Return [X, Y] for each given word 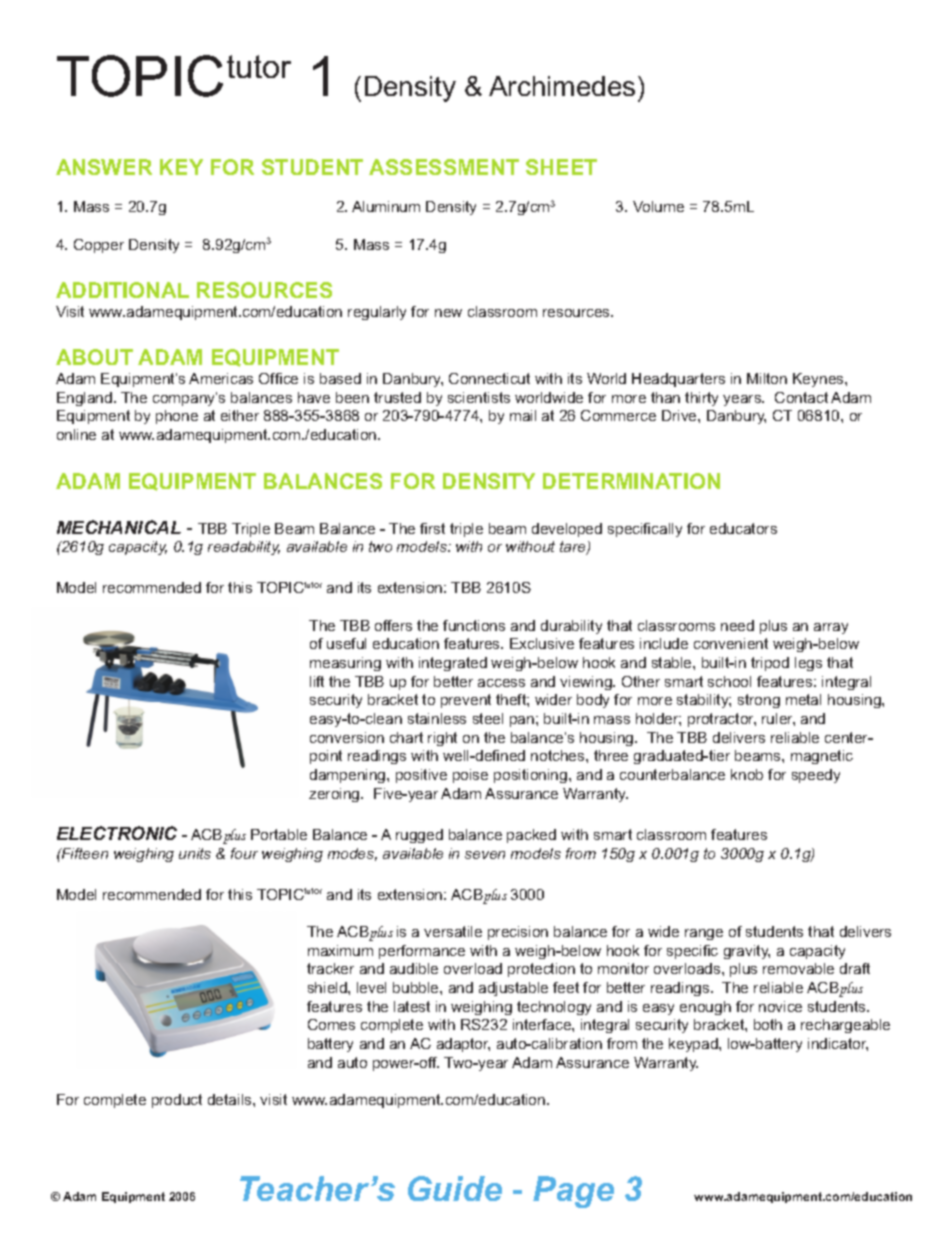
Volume [658, 206]
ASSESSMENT [444, 167]
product [177, 1101]
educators [743, 528]
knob [747, 774]
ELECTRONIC [117, 833]
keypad [694, 1045]
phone [177, 417]
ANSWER [104, 167]
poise [470, 776]
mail [523, 415]
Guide [455, 1188]
